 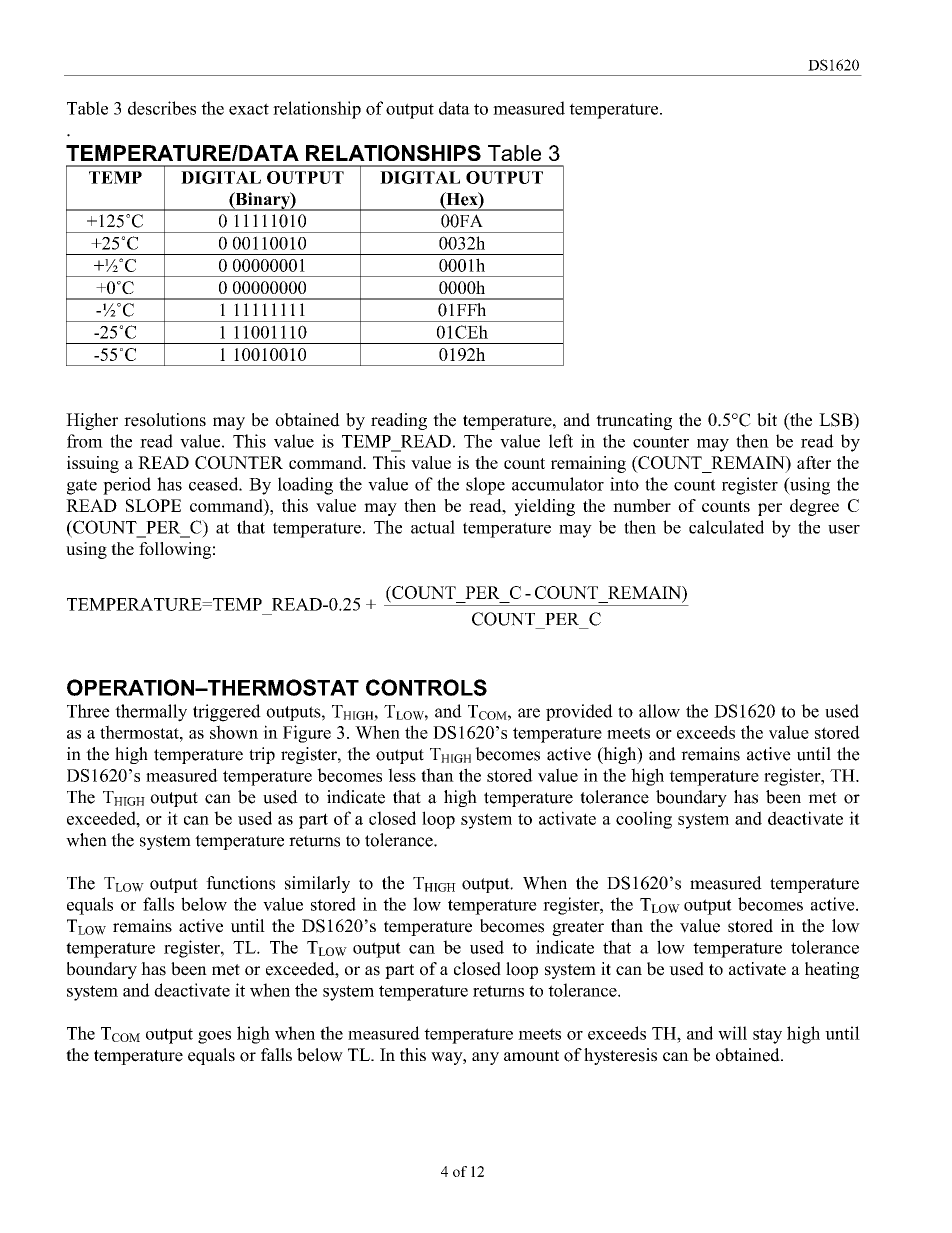 I want to click on any, so click(x=485, y=1058).
